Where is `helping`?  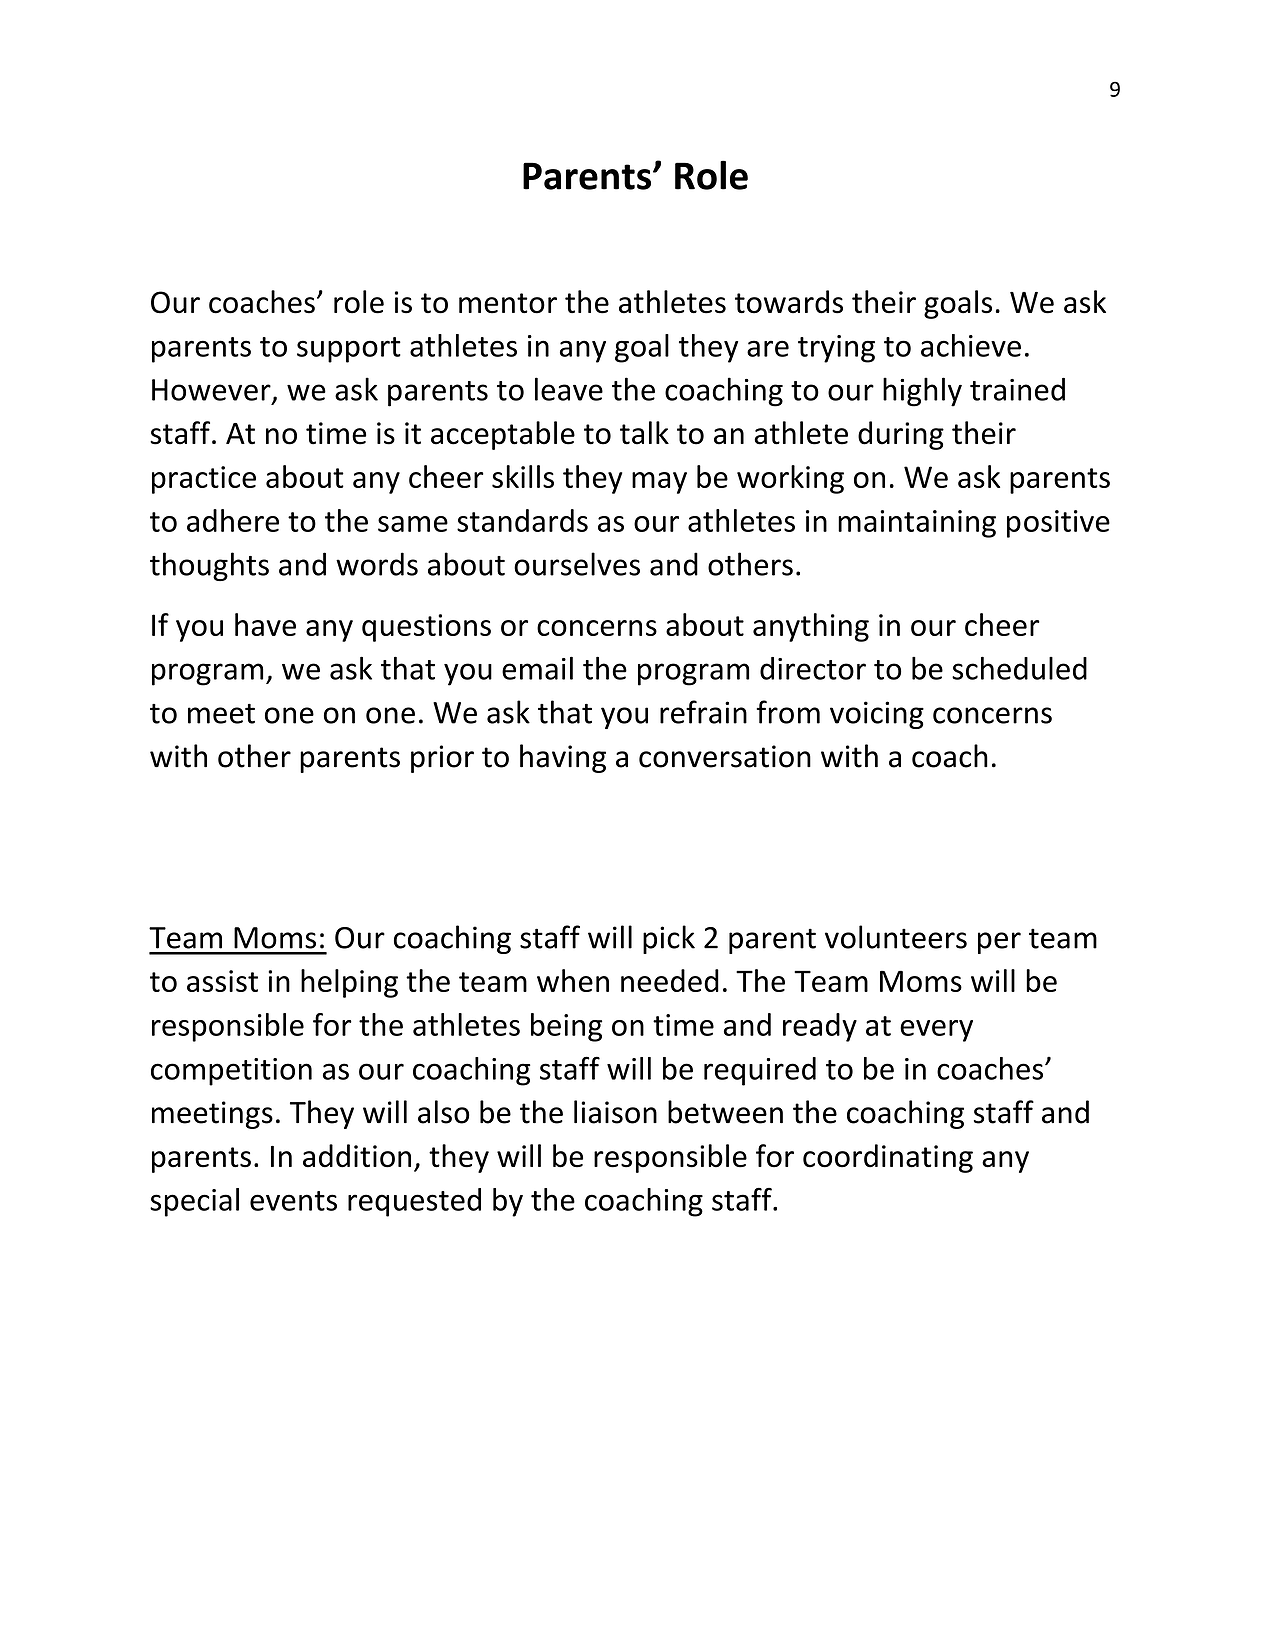
helping is located at coordinates (349, 983).
